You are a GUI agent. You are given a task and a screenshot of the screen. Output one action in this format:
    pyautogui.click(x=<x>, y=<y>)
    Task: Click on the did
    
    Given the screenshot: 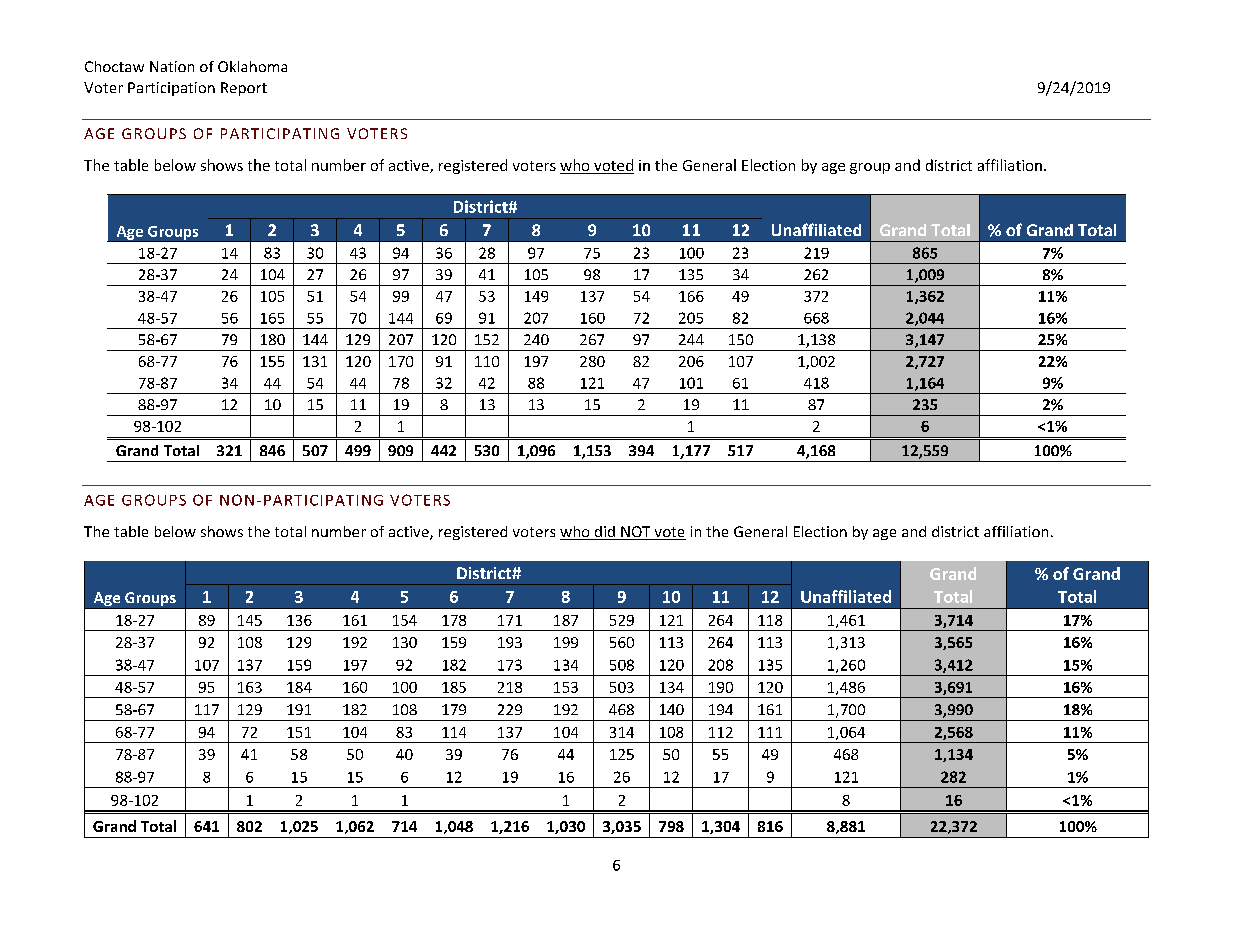 What is the action you would take?
    pyautogui.click(x=604, y=533)
